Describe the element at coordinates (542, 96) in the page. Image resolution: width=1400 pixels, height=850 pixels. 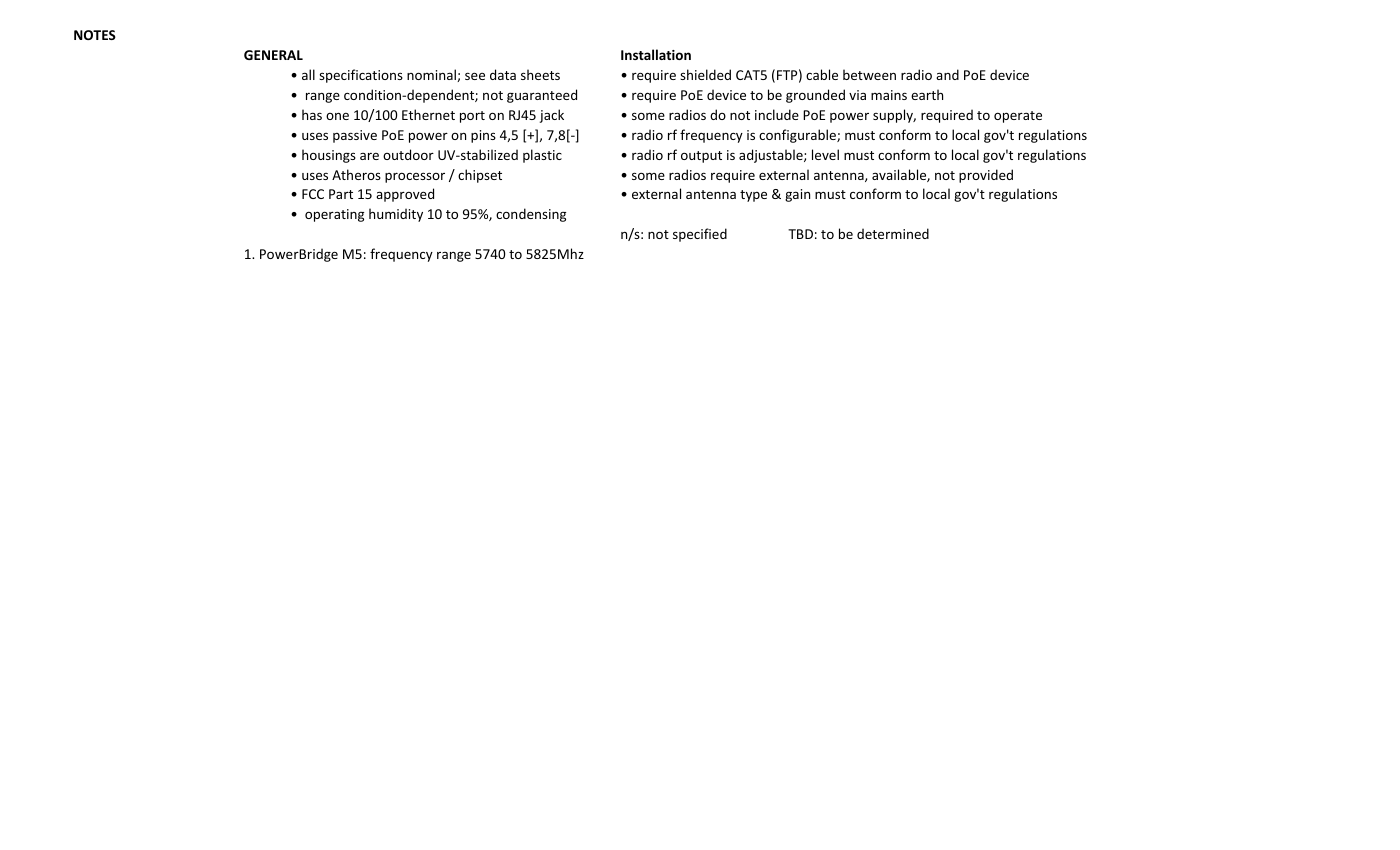
I see `guaranteed` at that location.
